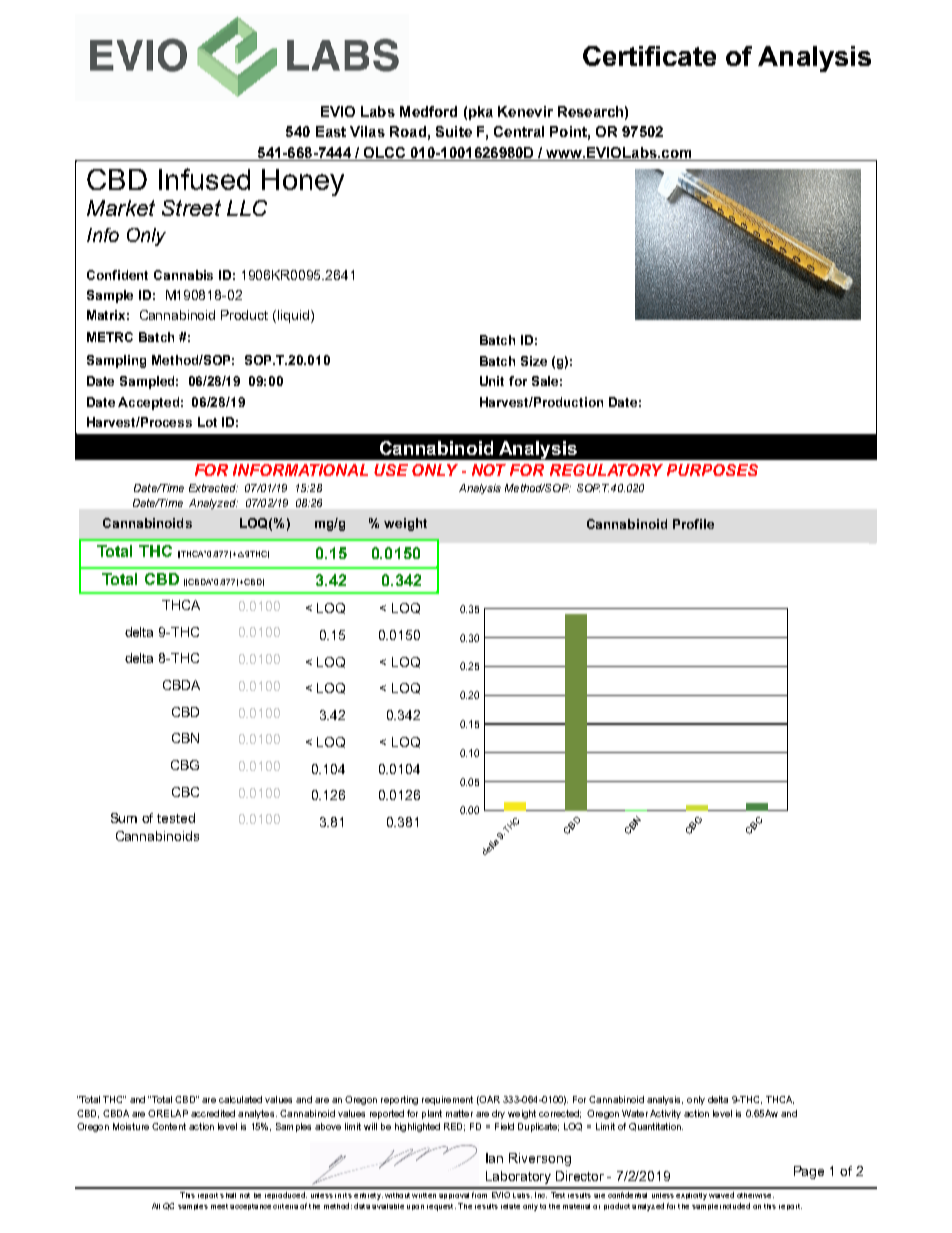 Image resolution: width=952 pixels, height=1233 pixels. Describe the element at coordinates (712, 470) in the document. I see `PURPOSES` at that location.
